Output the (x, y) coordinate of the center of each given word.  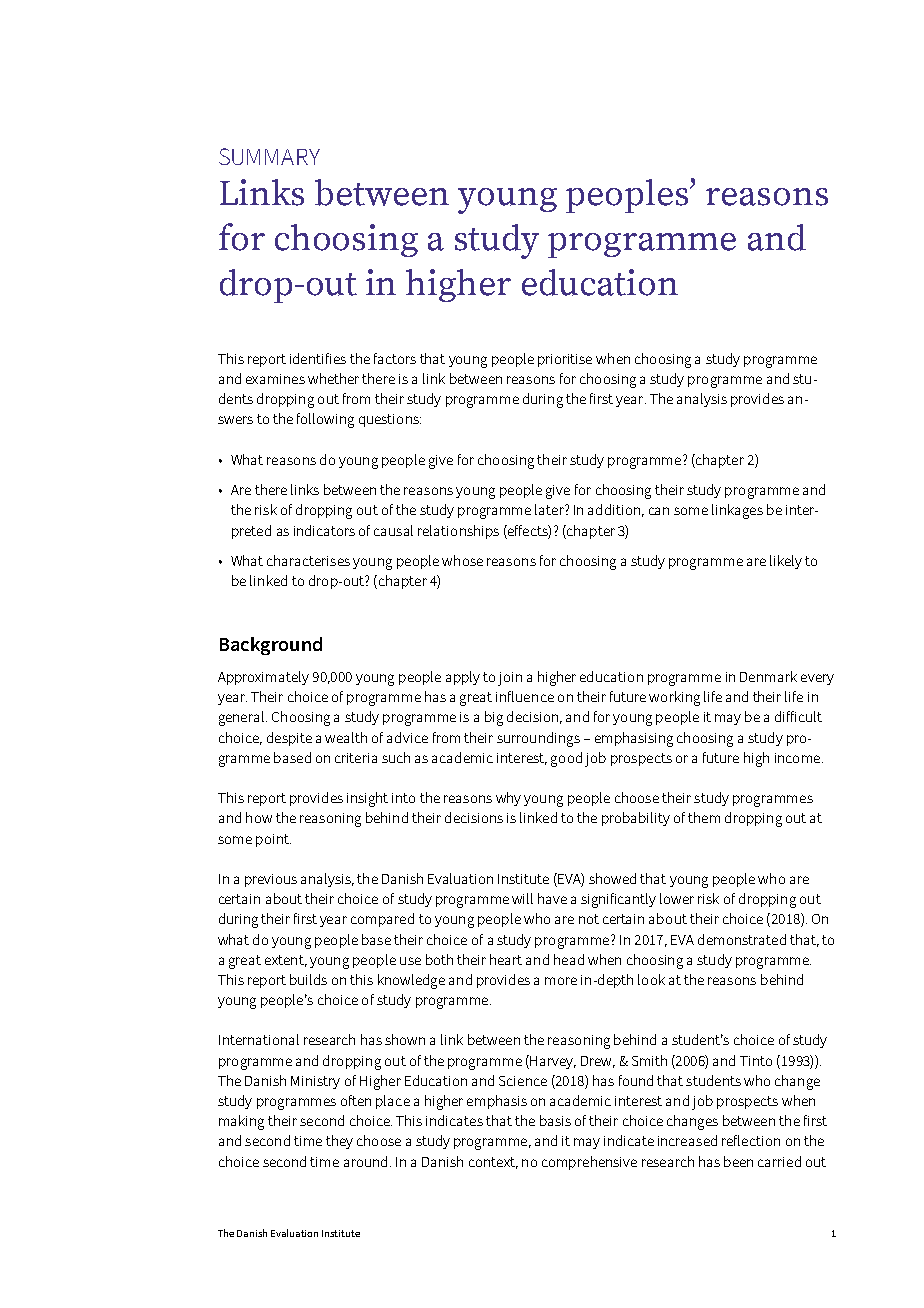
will (522, 898)
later (550, 509)
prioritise (565, 360)
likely (786, 562)
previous (271, 880)
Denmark (768, 676)
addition (614, 509)
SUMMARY (269, 156)
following (325, 420)
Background (271, 646)
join (510, 679)
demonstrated (742, 939)
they (339, 1142)
